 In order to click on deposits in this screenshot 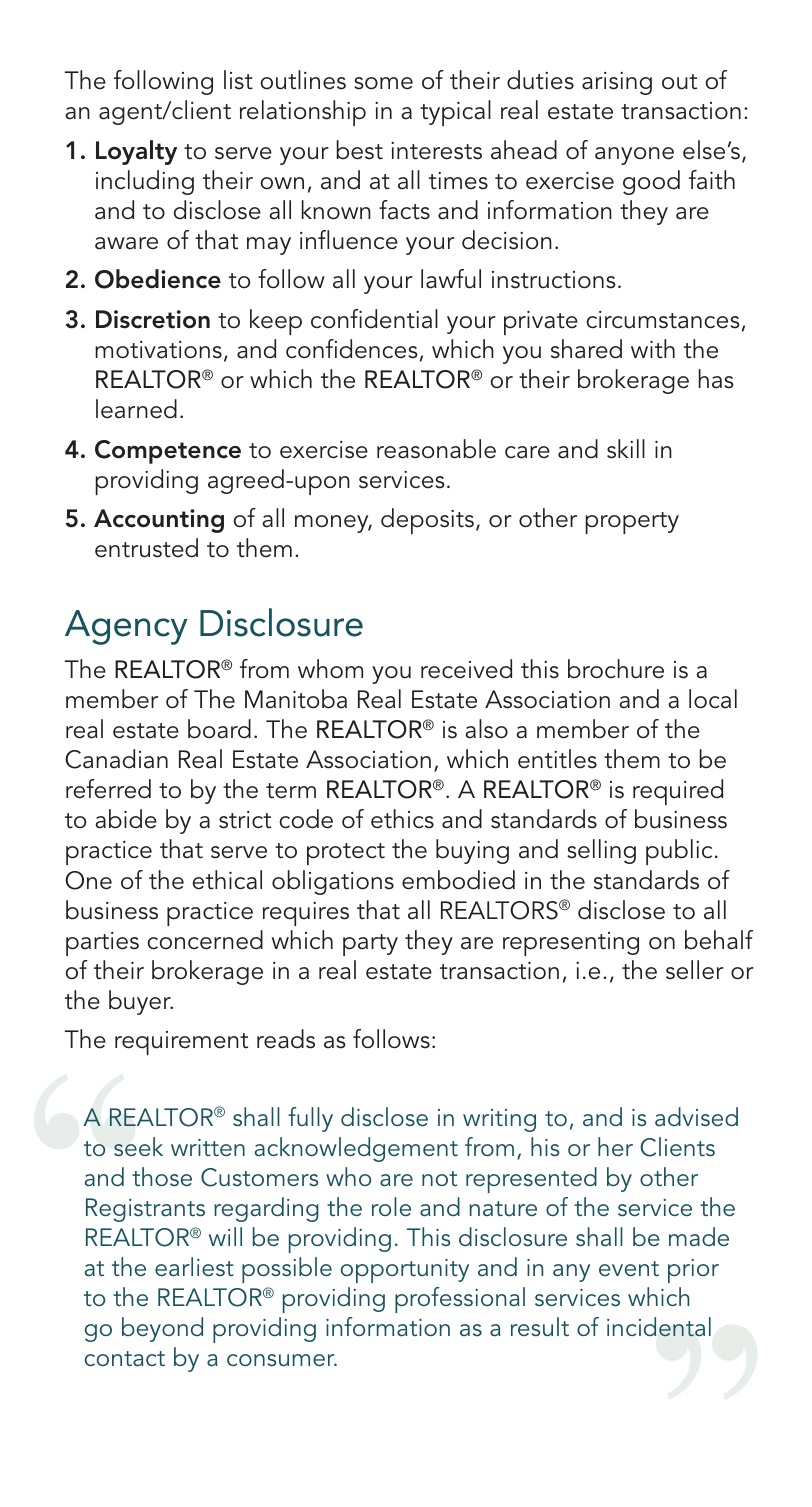, I will do `click(427, 521)`.
